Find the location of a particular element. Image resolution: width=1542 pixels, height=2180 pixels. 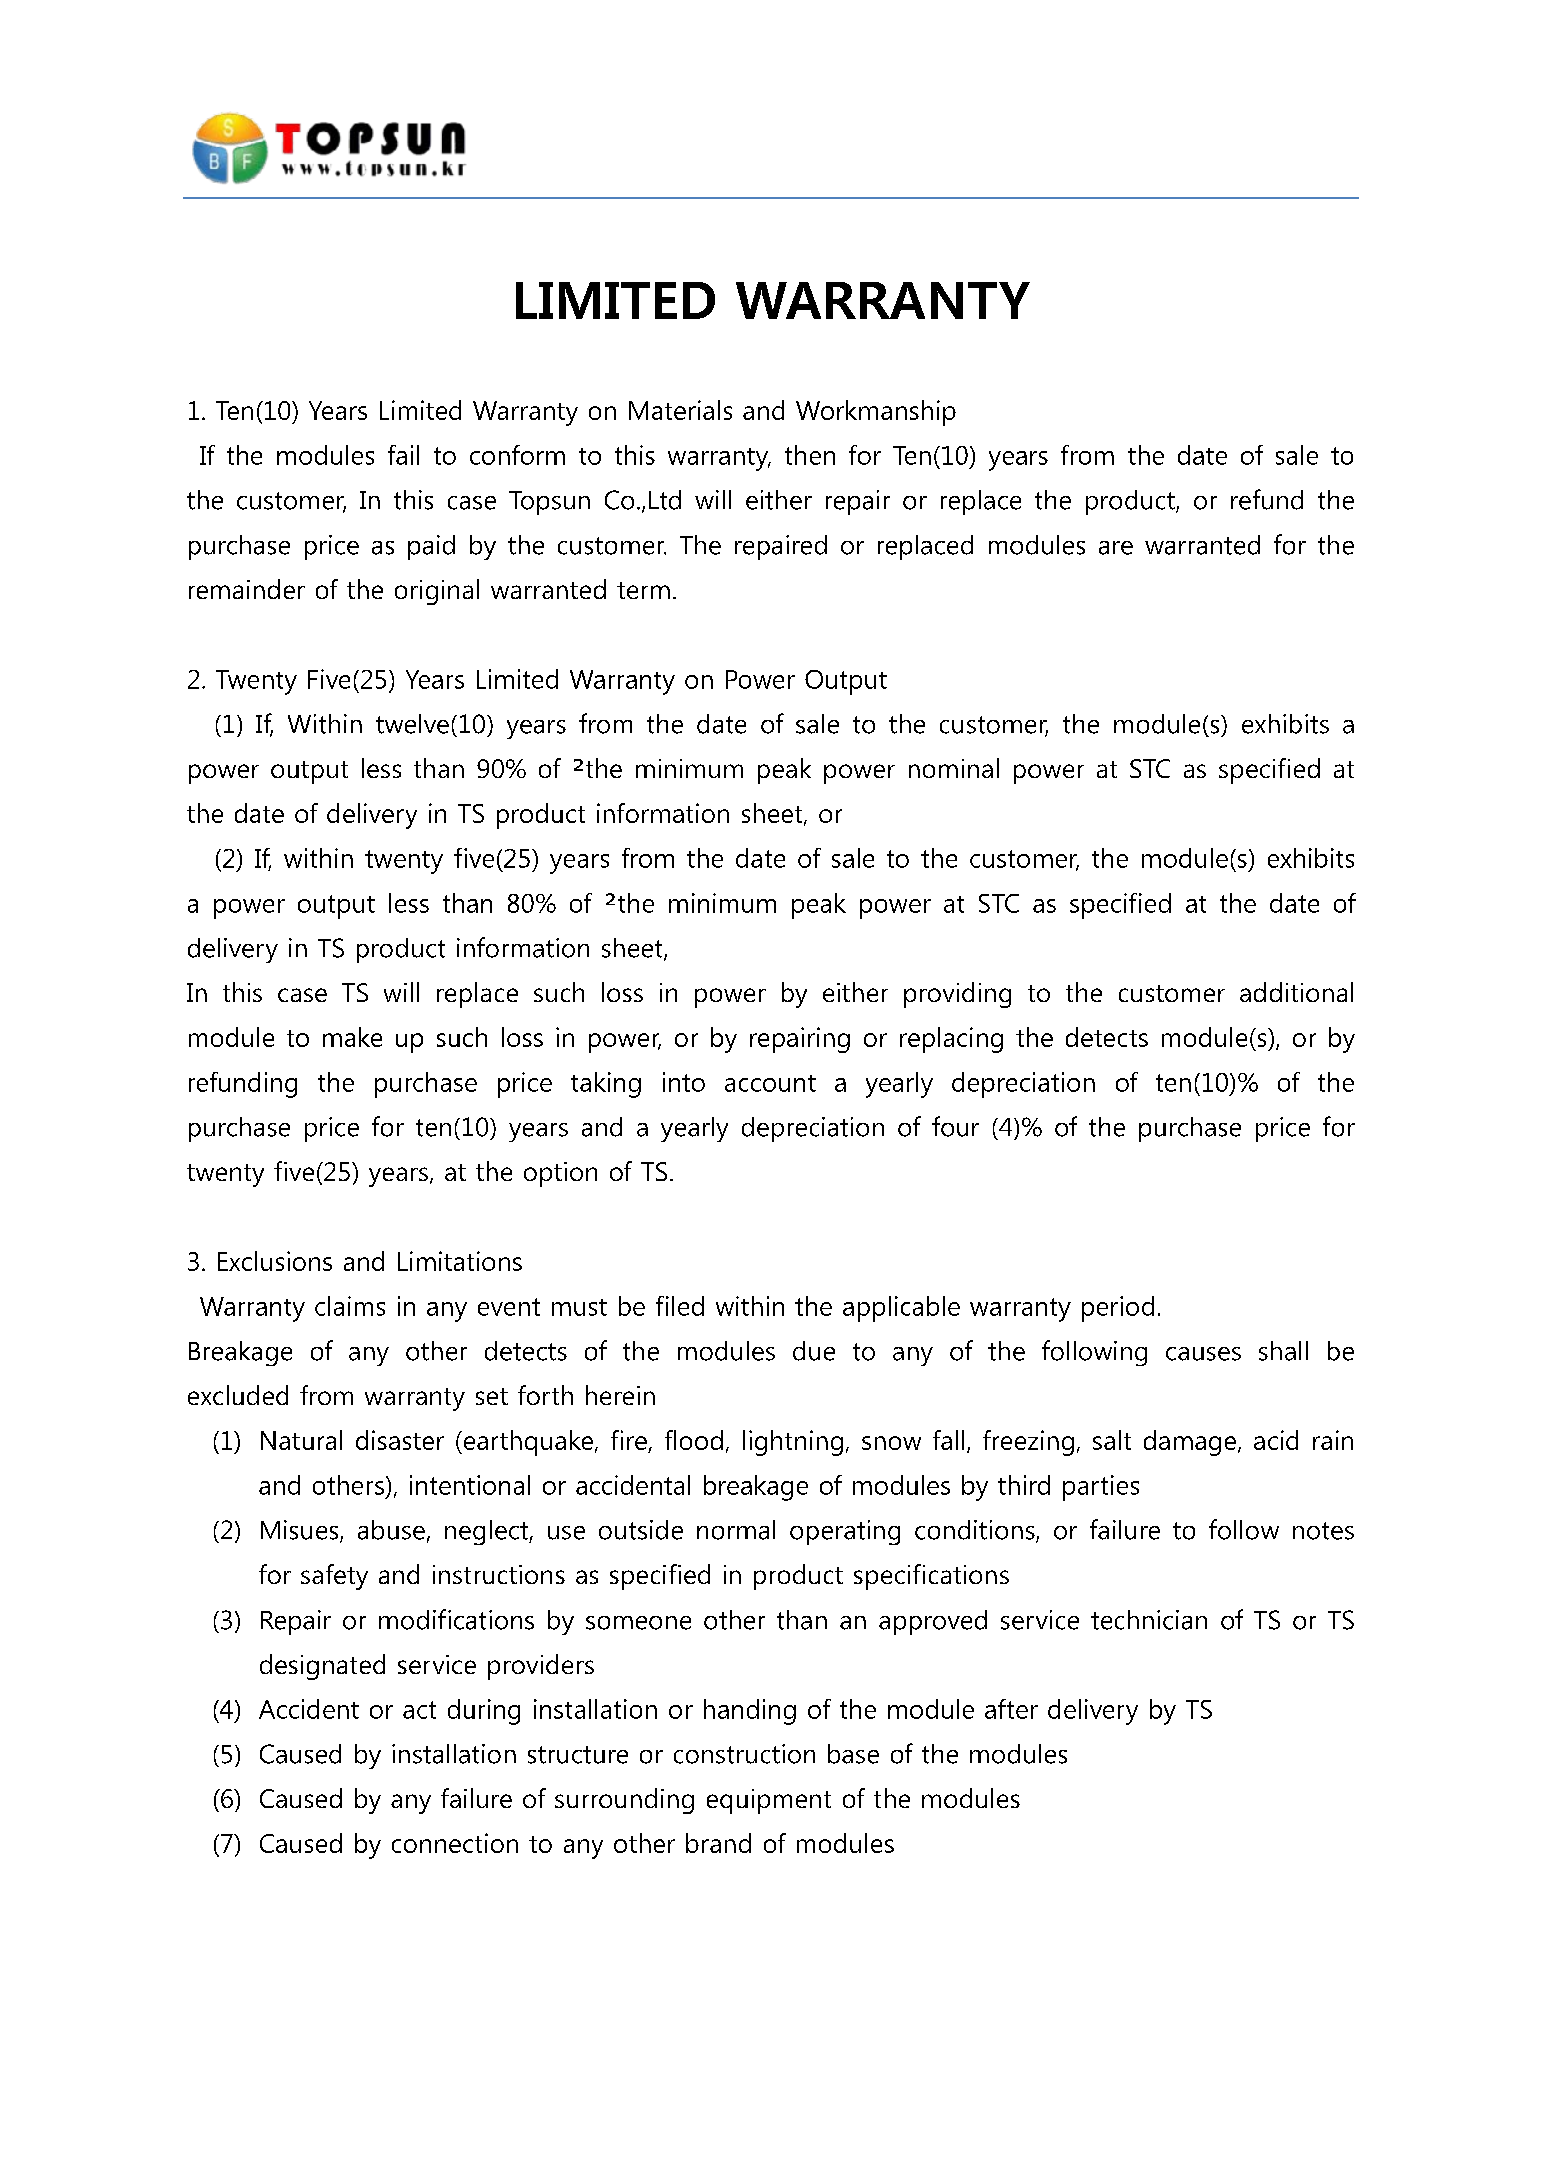

causes is located at coordinates (1203, 1354).
